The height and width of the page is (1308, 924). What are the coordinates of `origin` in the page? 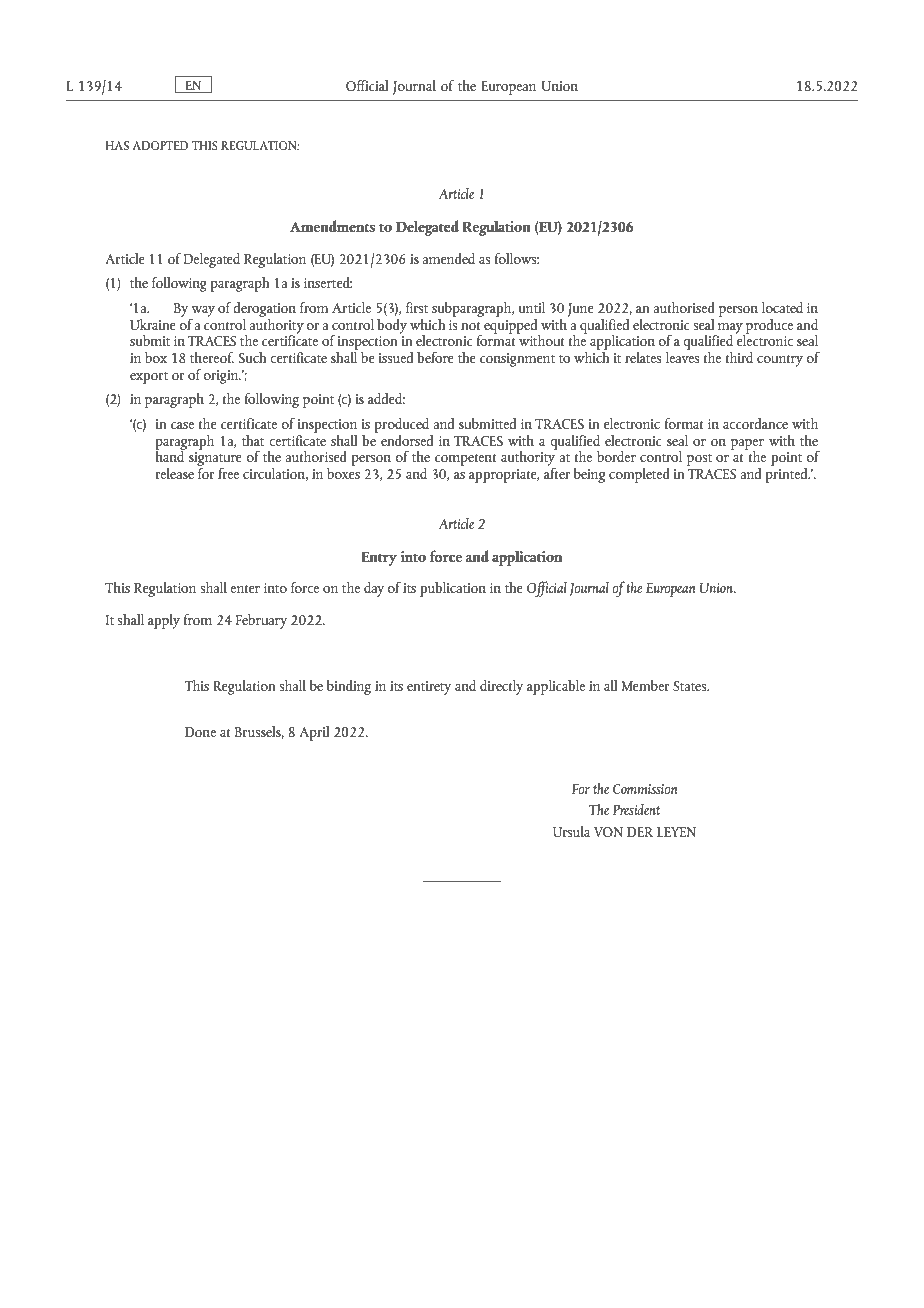 It's located at (221, 377).
